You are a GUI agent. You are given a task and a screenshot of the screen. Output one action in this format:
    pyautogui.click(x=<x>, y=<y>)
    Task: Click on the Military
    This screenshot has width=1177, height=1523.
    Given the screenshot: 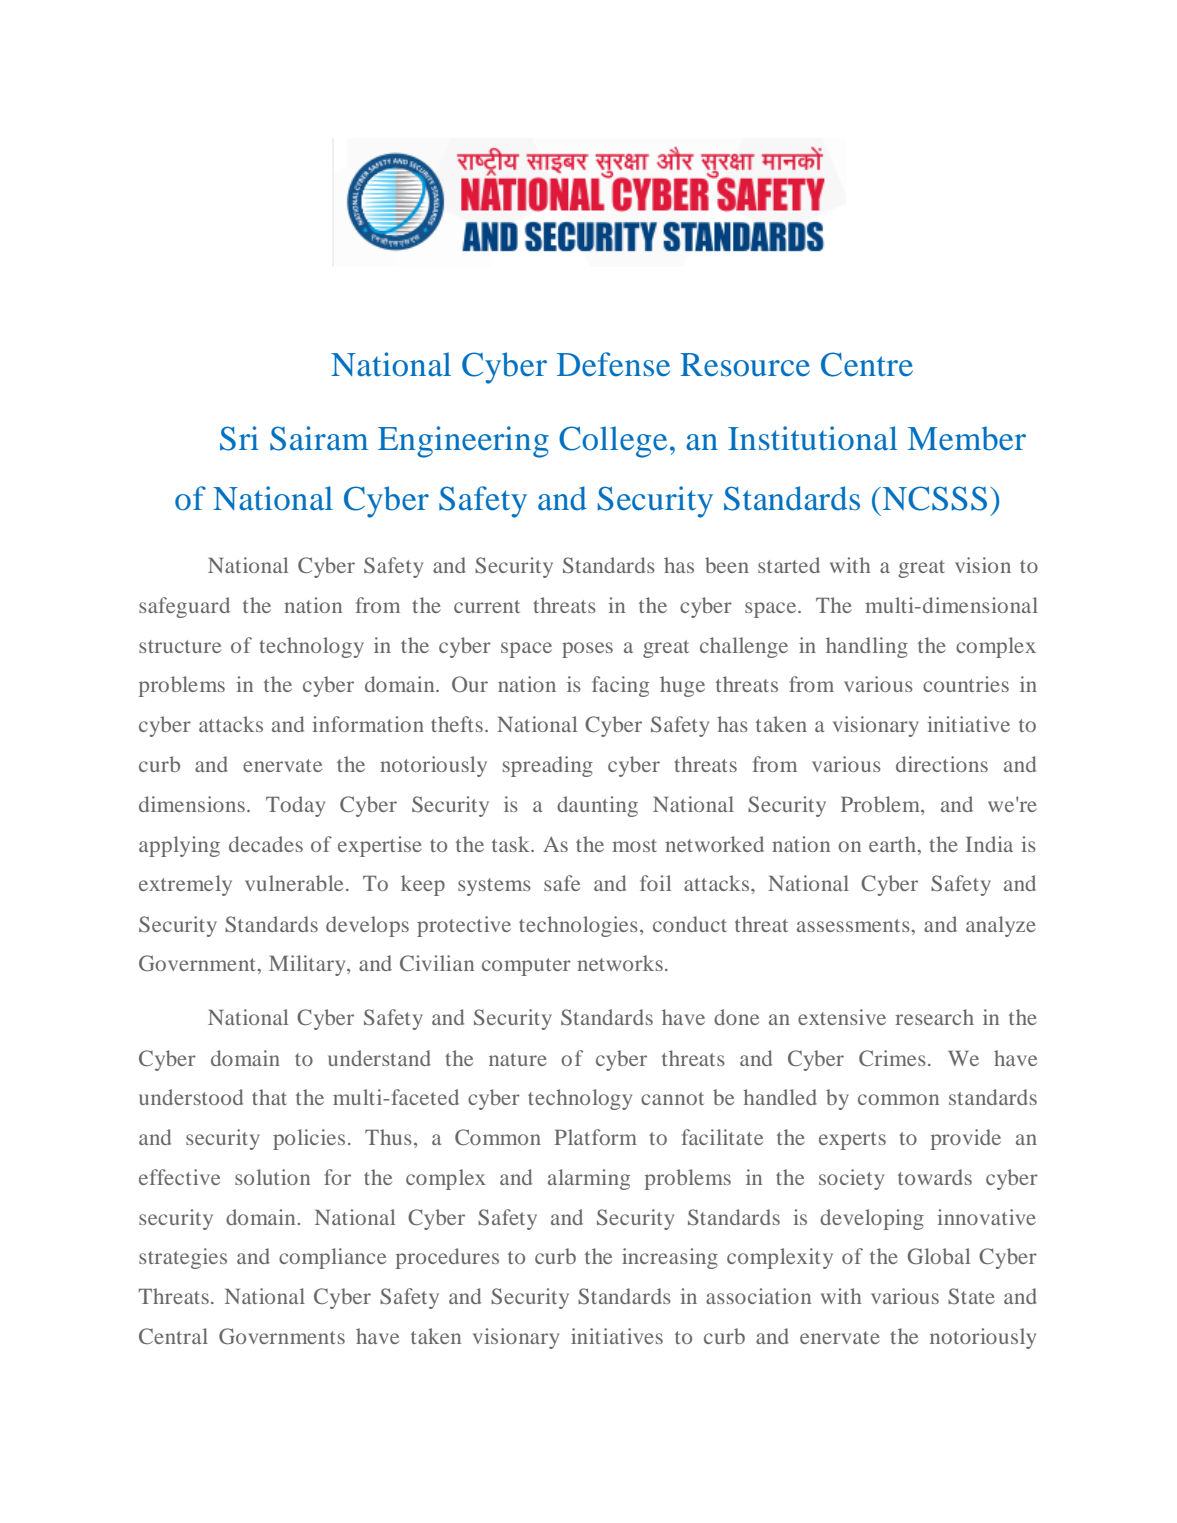 What is the action you would take?
    pyautogui.click(x=308, y=965)
